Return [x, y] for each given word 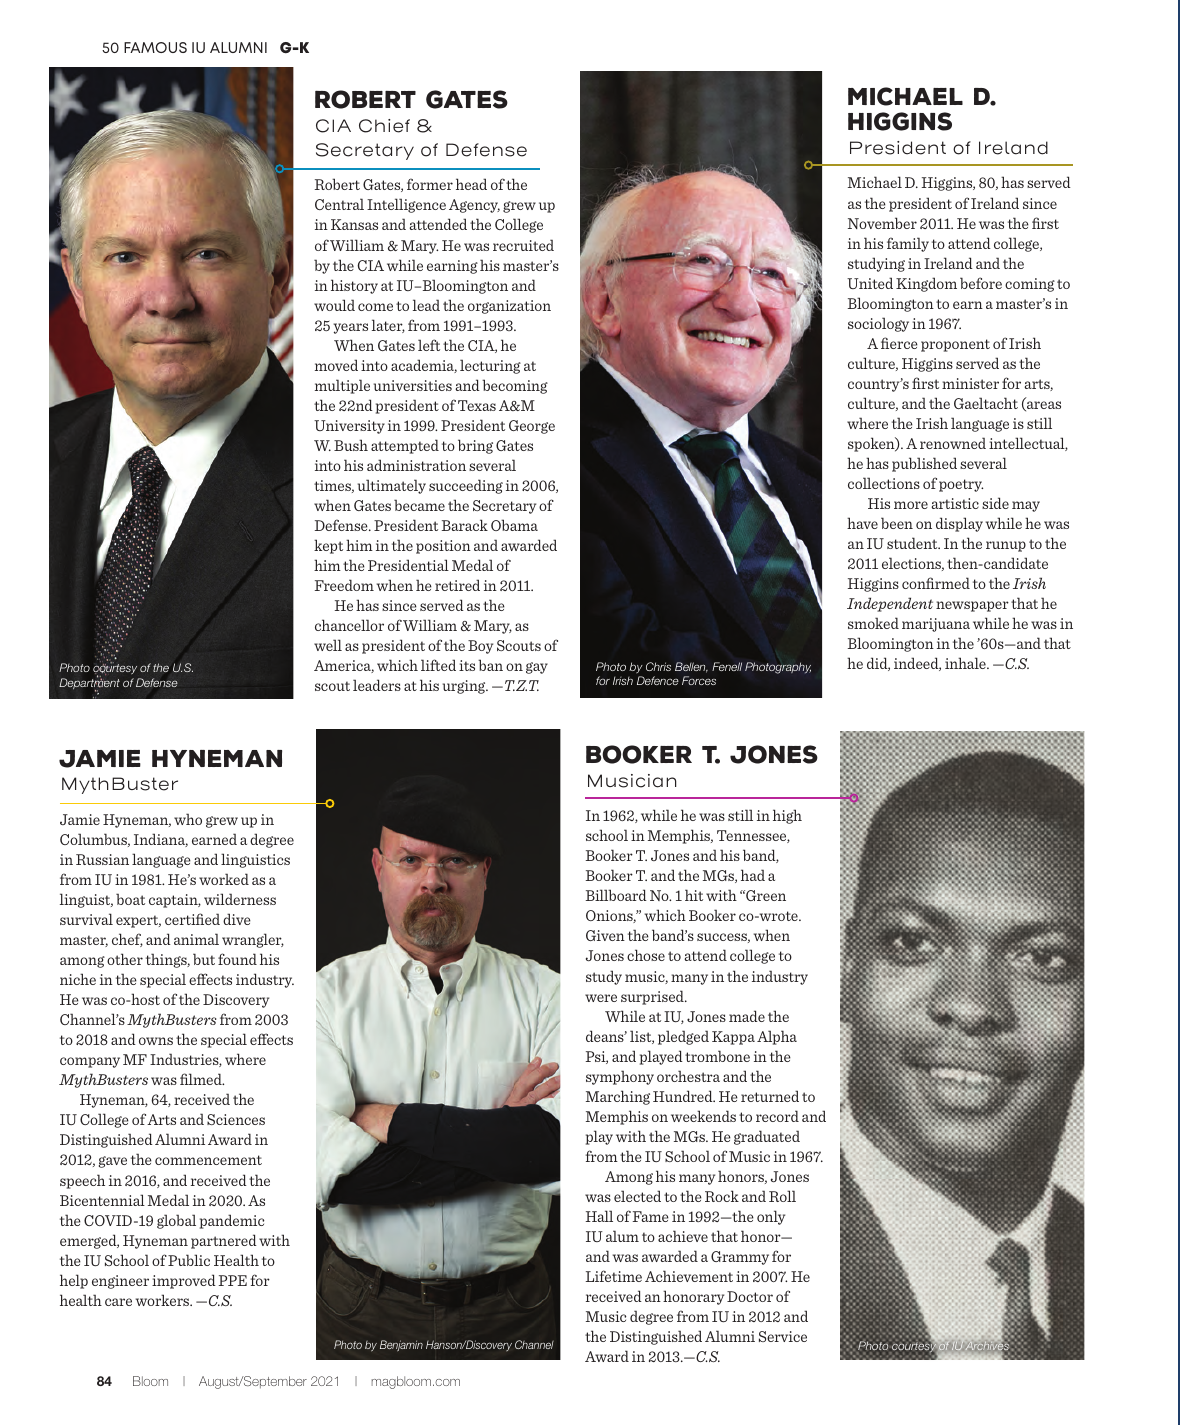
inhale [966, 663]
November [882, 223]
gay [537, 668]
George [532, 427]
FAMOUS [155, 47]
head [471, 184]
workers [163, 1300]
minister [970, 383]
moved [336, 365]
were [601, 998]
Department [89, 684]
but [204, 959]
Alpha [777, 1037]
